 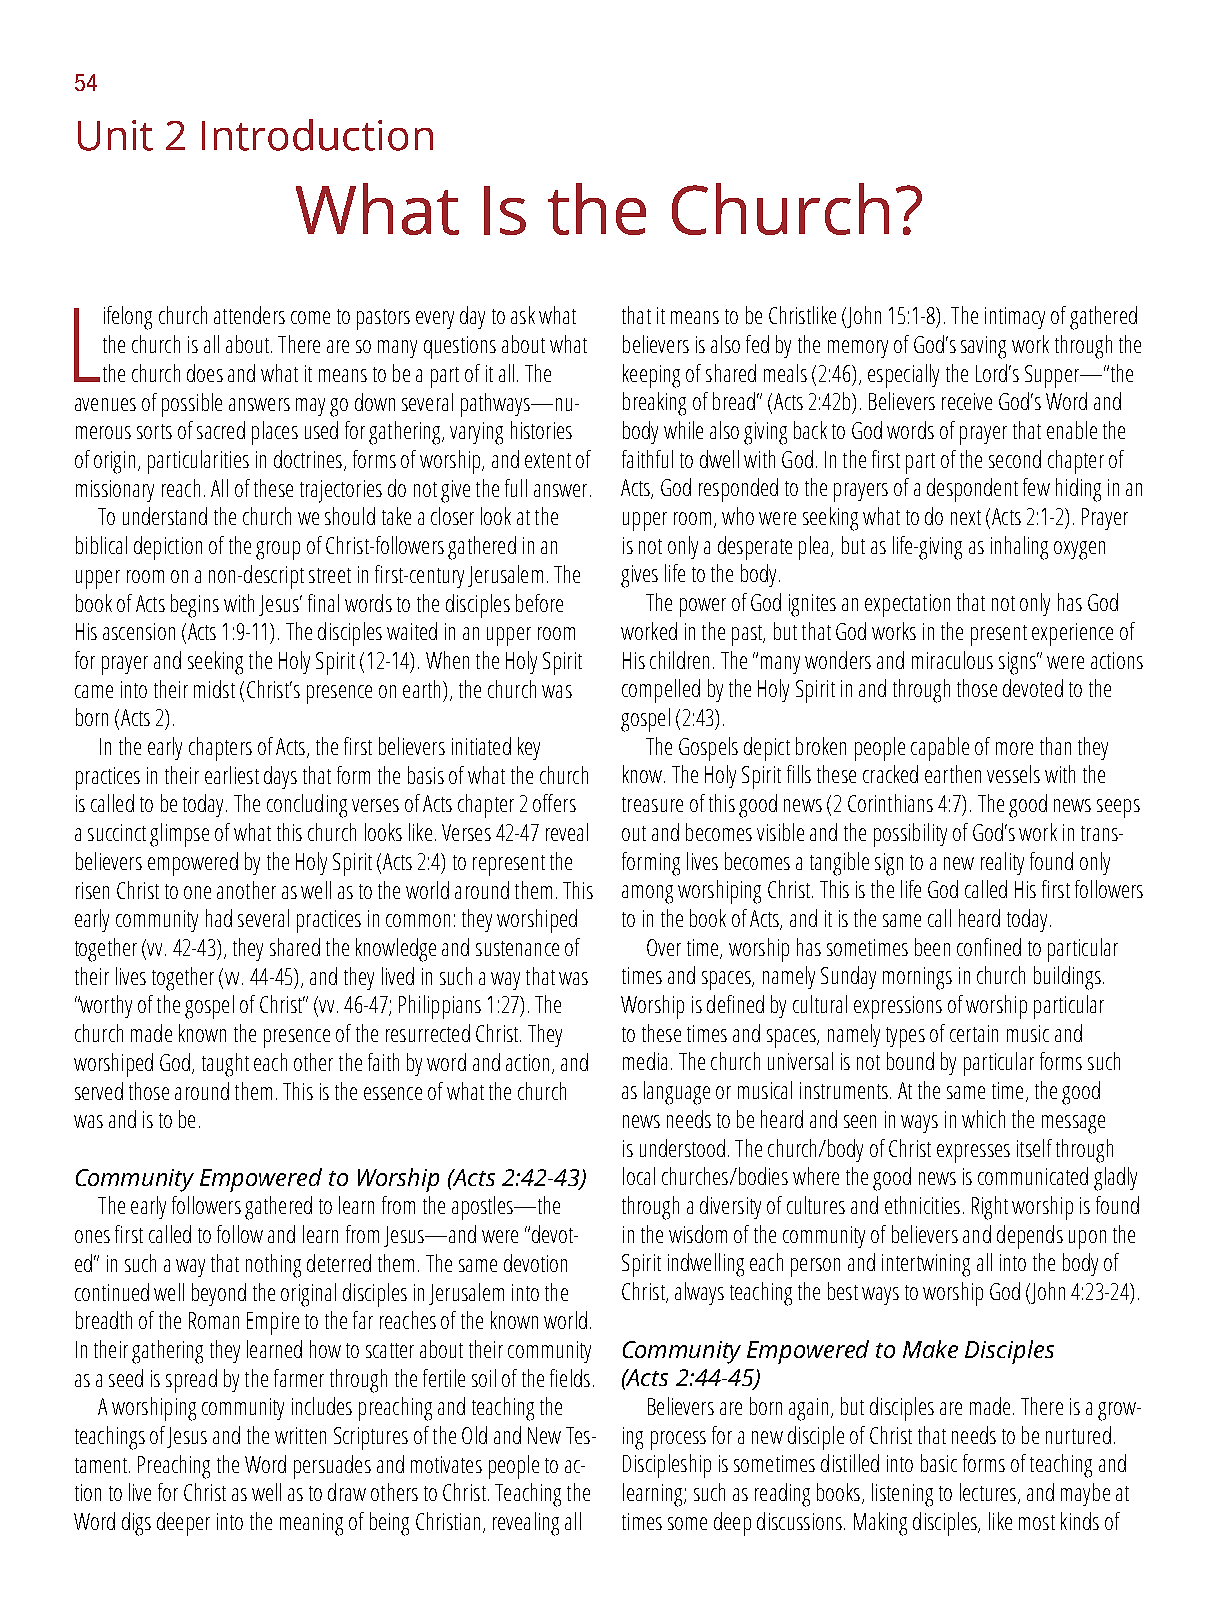 I want to click on confined, so click(x=989, y=947).
